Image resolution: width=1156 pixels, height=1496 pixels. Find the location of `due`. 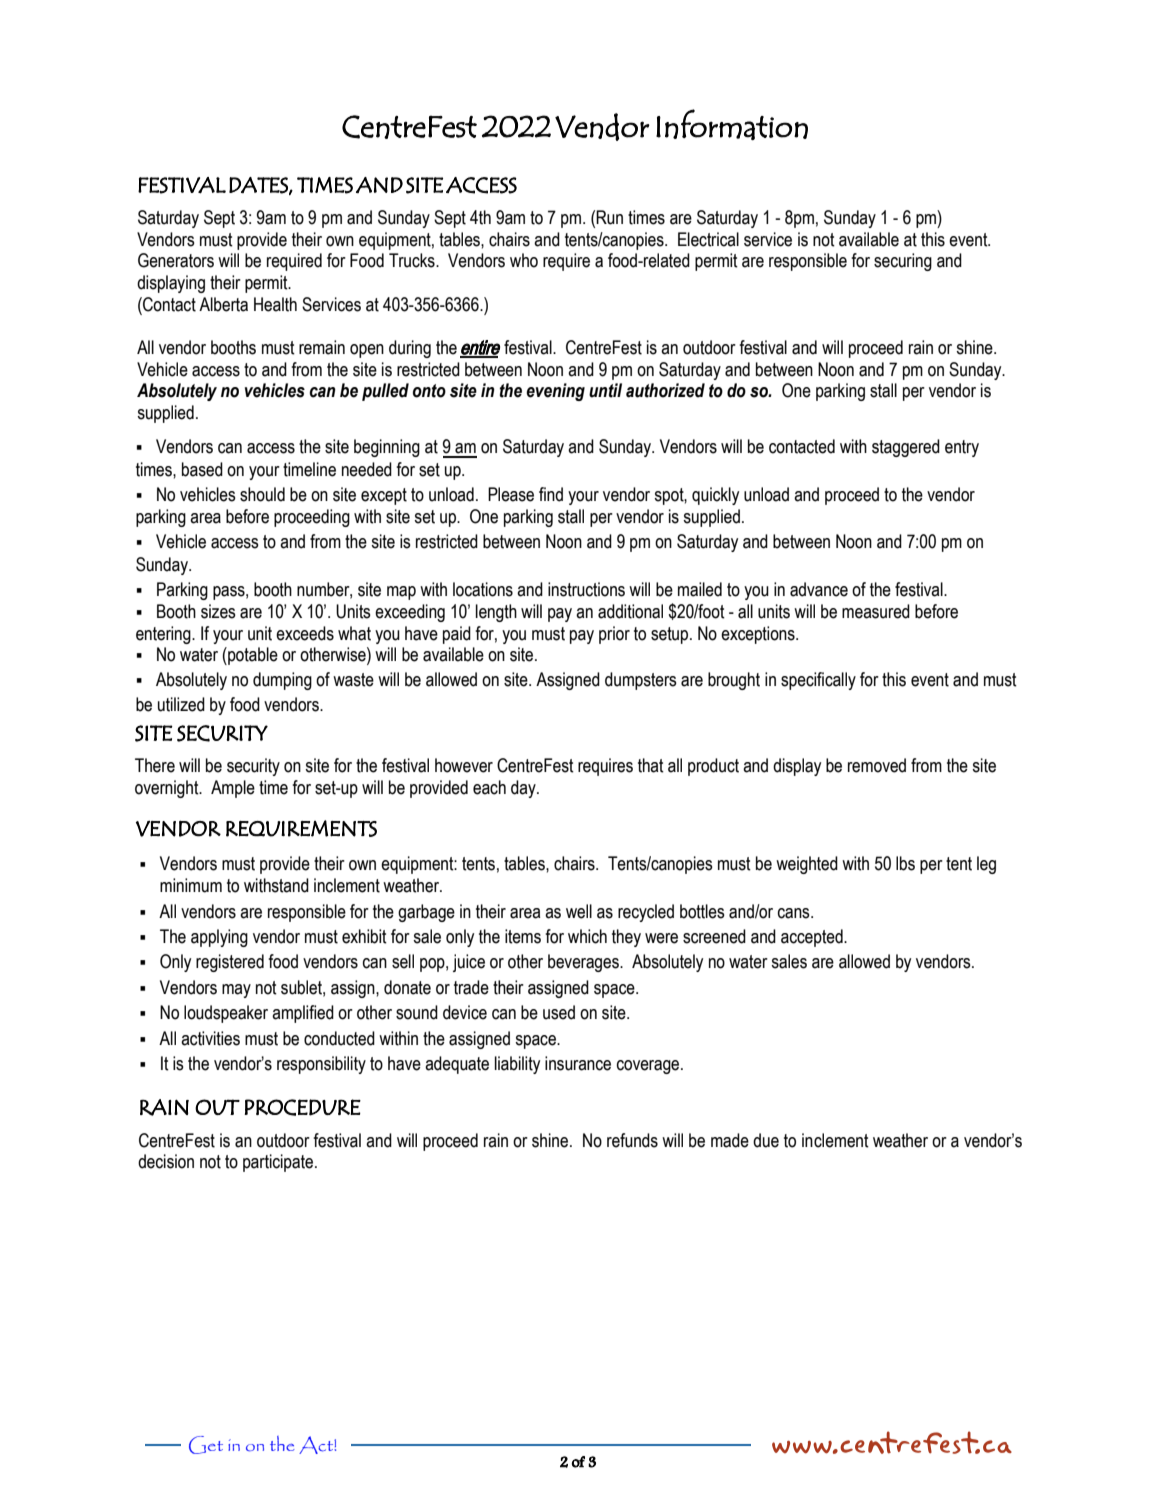

due is located at coordinates (766, 1140).
